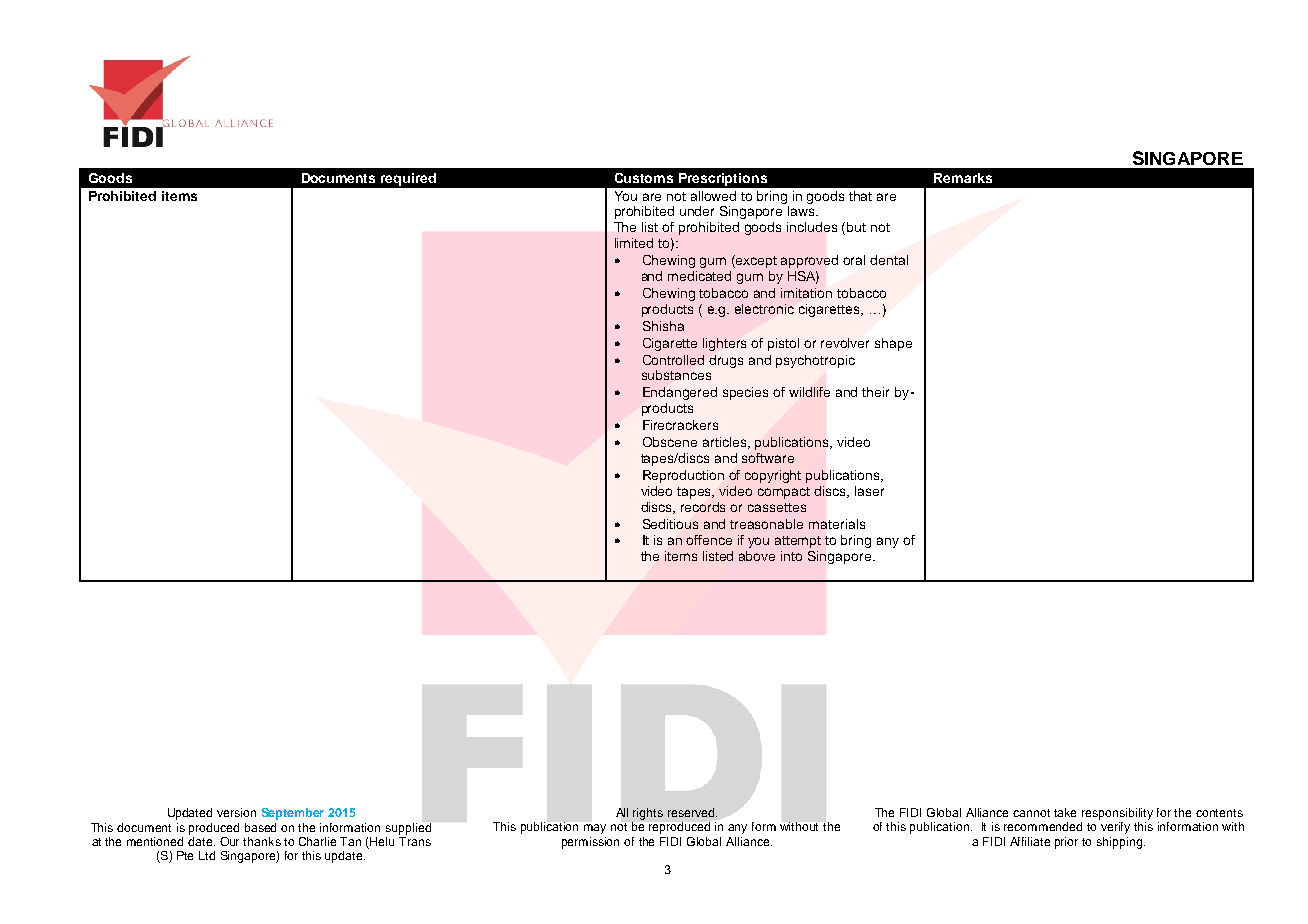 The width and height of the image is (1308, 924). What do you see at coordinates (697, 211) in the image?
I see `under` at bounding box center [697, 211].
